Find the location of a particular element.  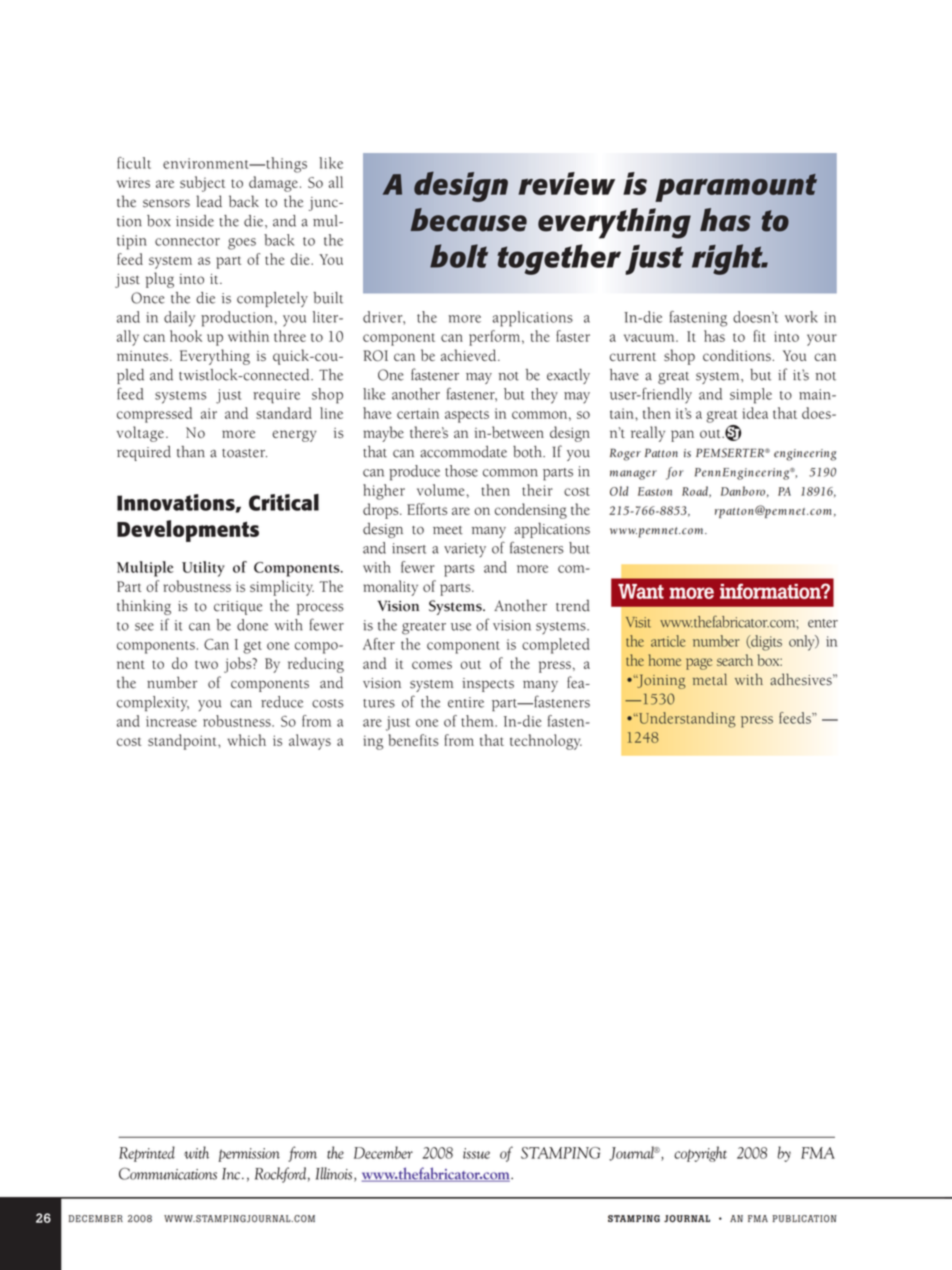

inspects is located at coordinates (488, 685).
